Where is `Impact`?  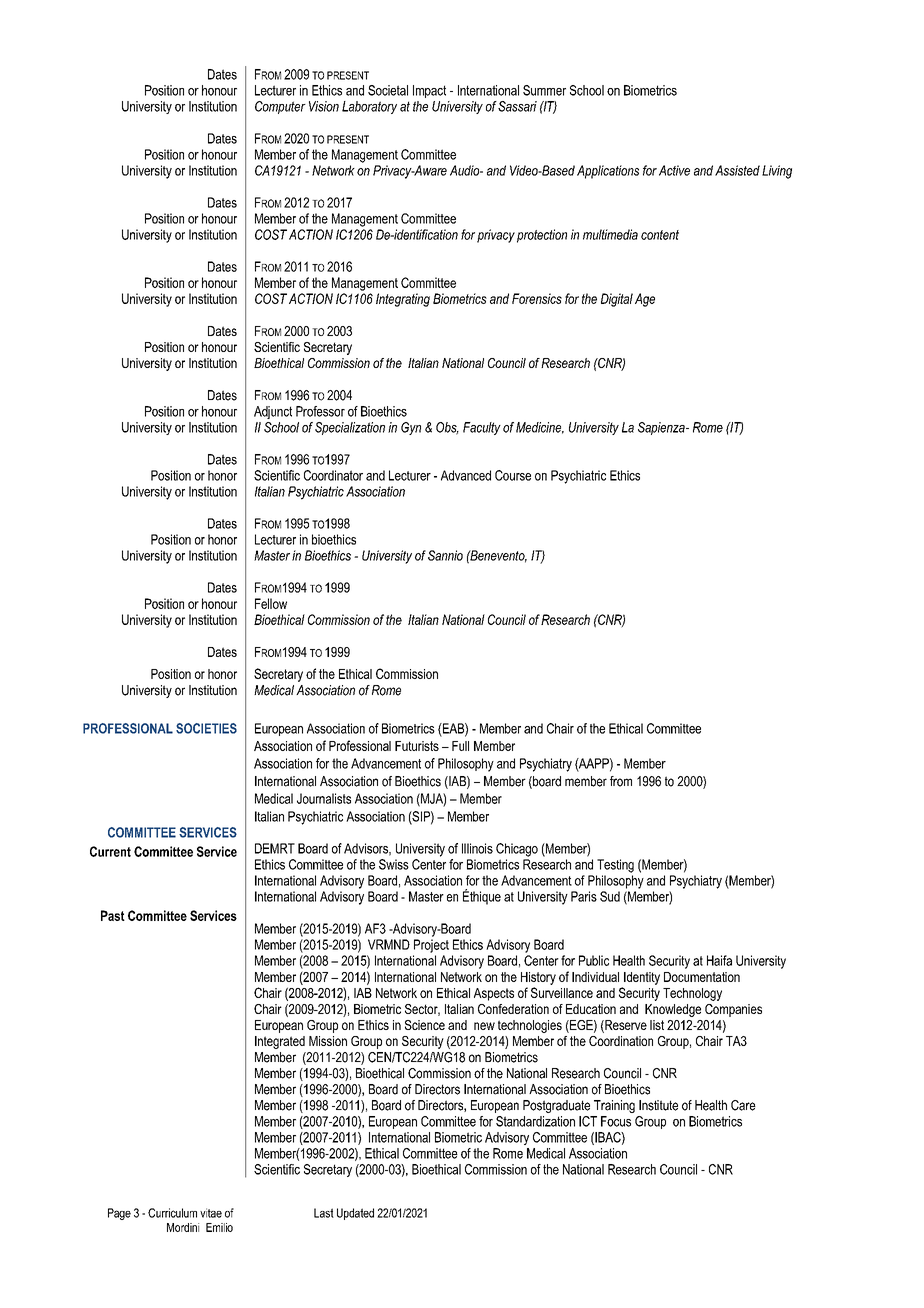
Impact is located at coordinates (429, 91).
